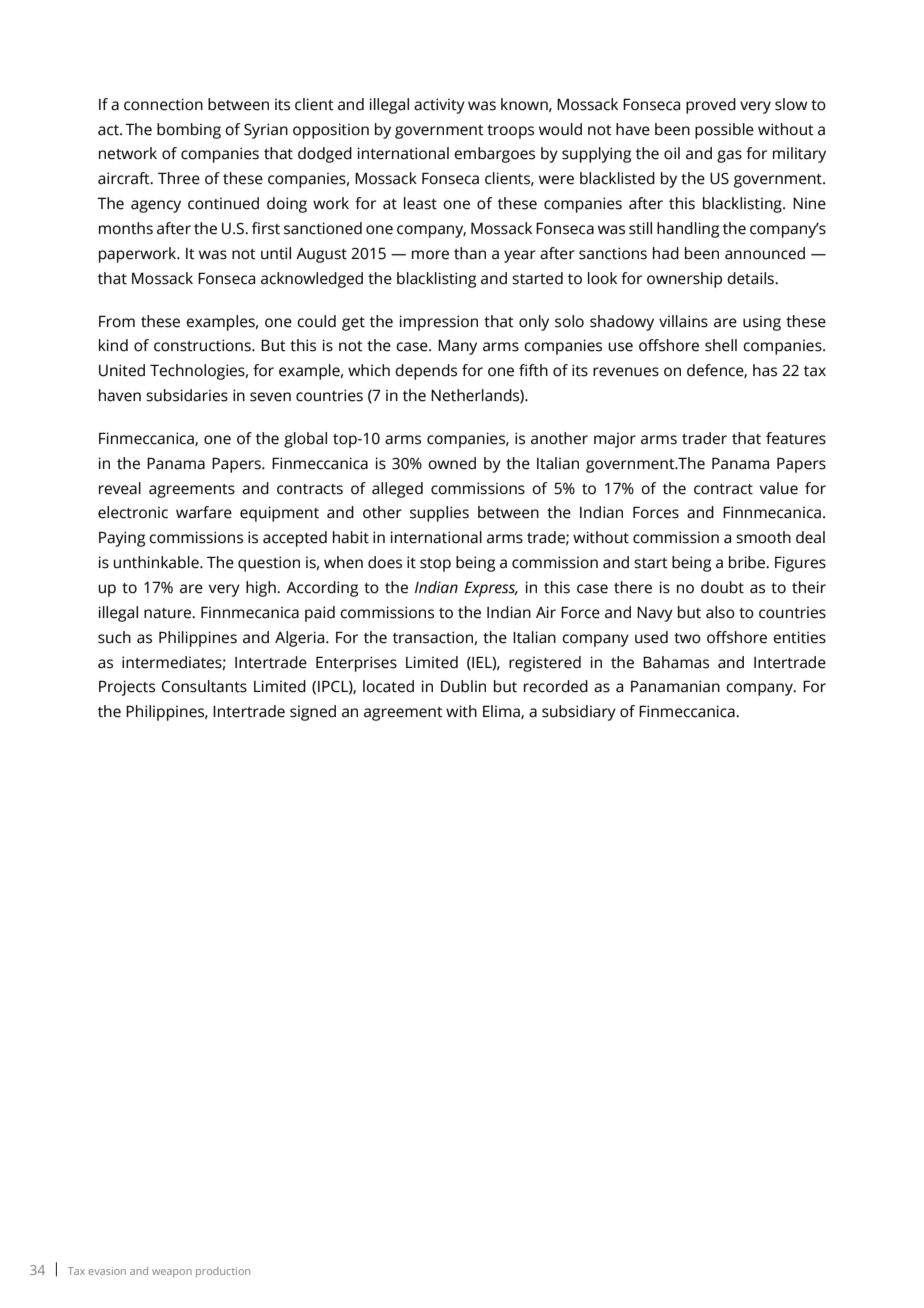 The width and height of the screenshot is (924, 1308). Describe the element at coordinates (724, 131) in the screenshot. I see `possible` at that location.
